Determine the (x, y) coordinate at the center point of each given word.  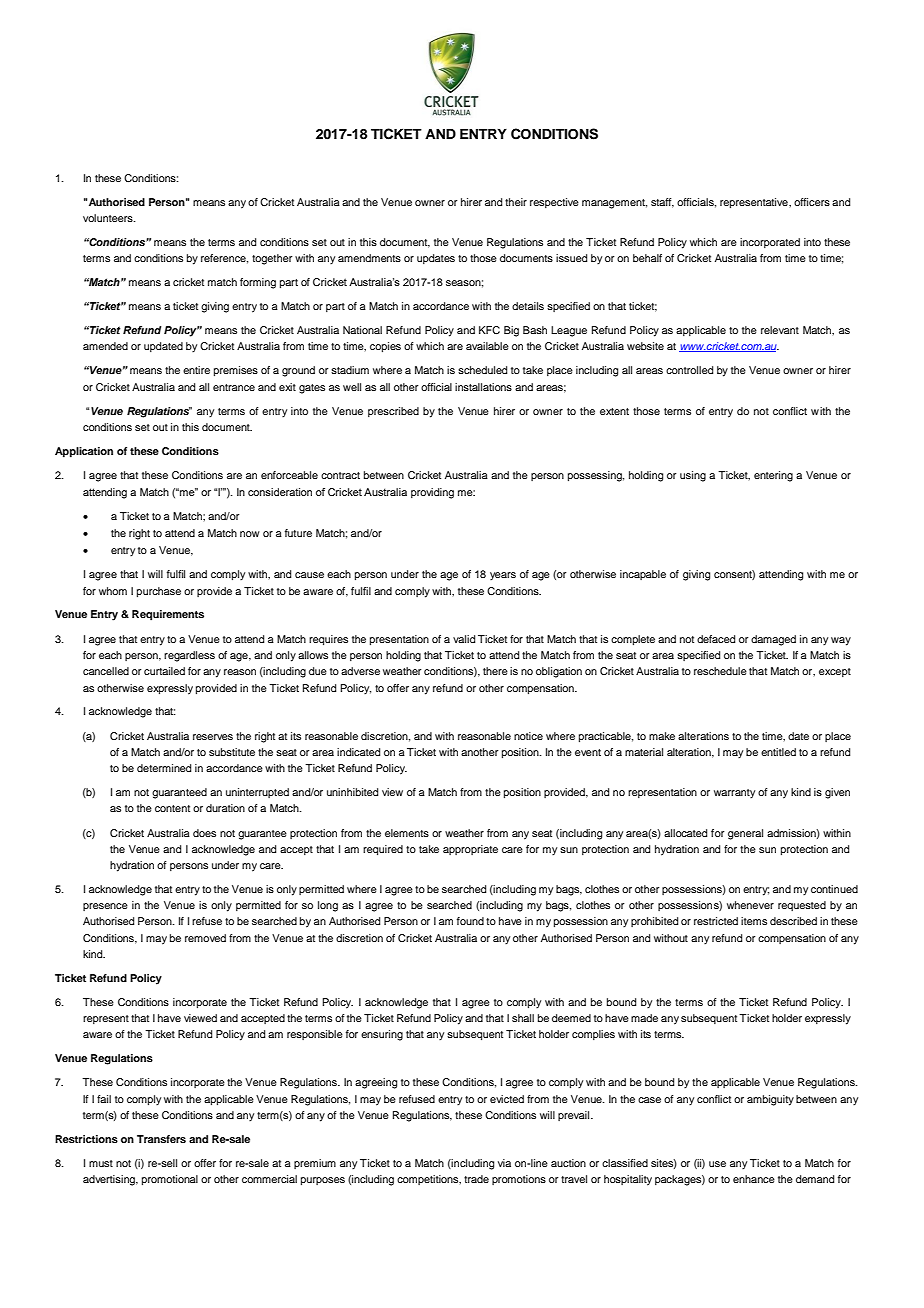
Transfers (161, 1139)
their (516, 202)
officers (812, 202)
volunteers (109, 218)
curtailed (164, 671)
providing (432, 493)
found (470, 921)
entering (773, 476)
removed (205, 938)
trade (476, 1179)
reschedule (720, 671)
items (754, 921)
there (495, 671)
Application (84, 452)
